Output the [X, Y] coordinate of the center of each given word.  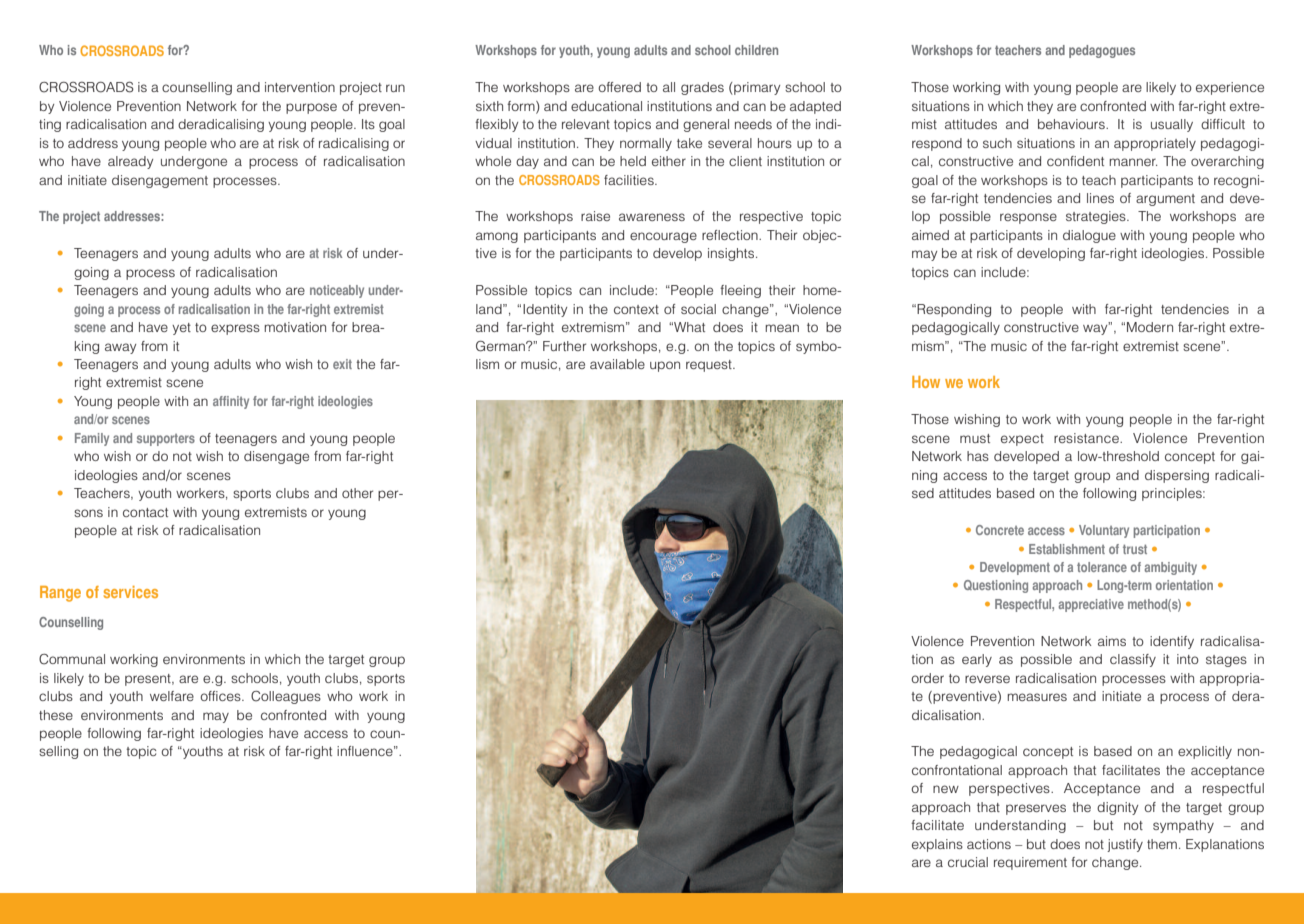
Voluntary [1104, 531]
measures [1037, 697]
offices [221, 696]
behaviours [1072, 124]
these [56, 715]
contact [145, 512]
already [130, 162]
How [926, 382]
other [357, 493]
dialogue [1089, 236]
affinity [231, 402]
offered [619, 87]
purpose [311, 108]
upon [665, 366]
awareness [652, 217]
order [927, 678]
